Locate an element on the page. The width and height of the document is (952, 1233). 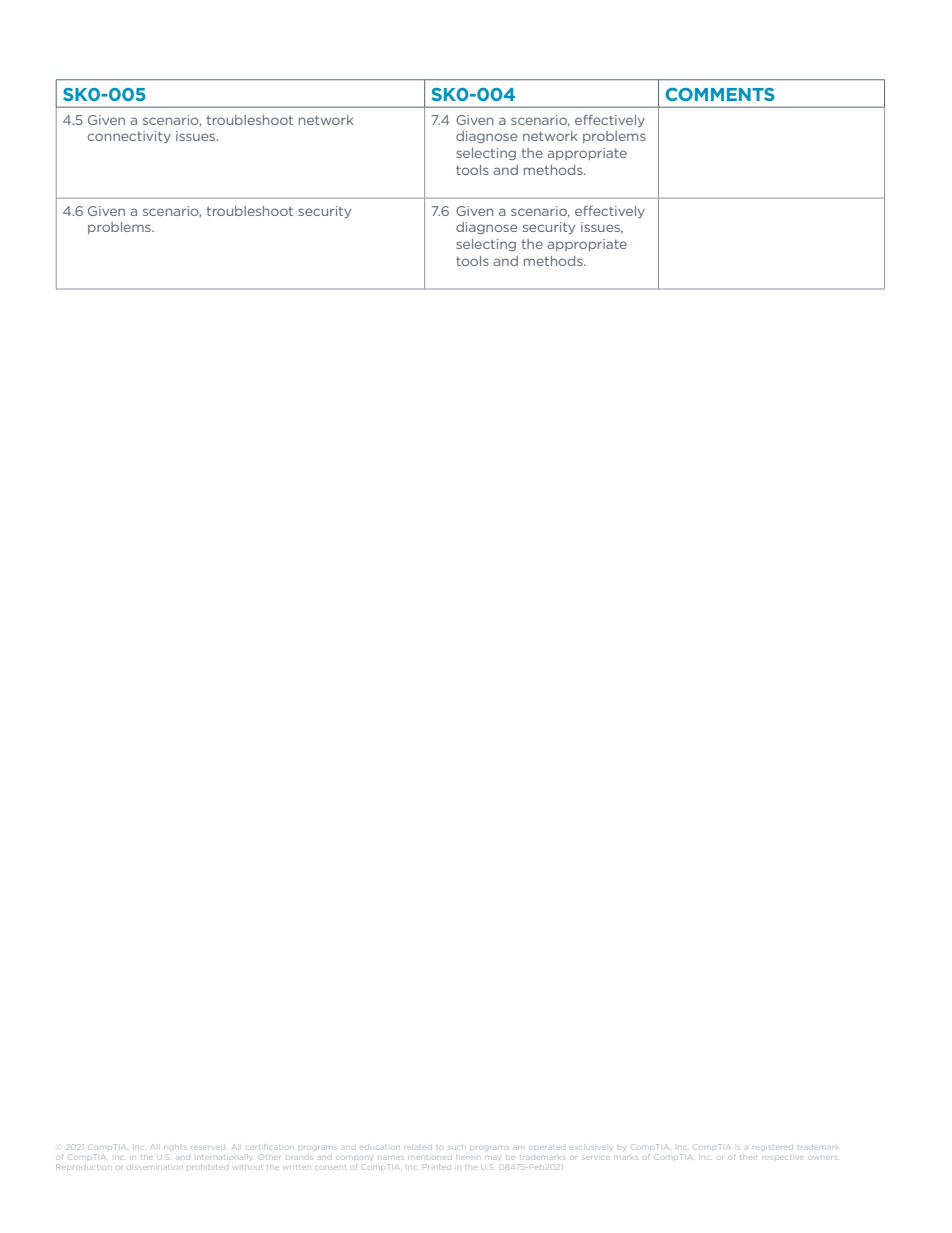
Other is located at coordinates (270, 1157).
